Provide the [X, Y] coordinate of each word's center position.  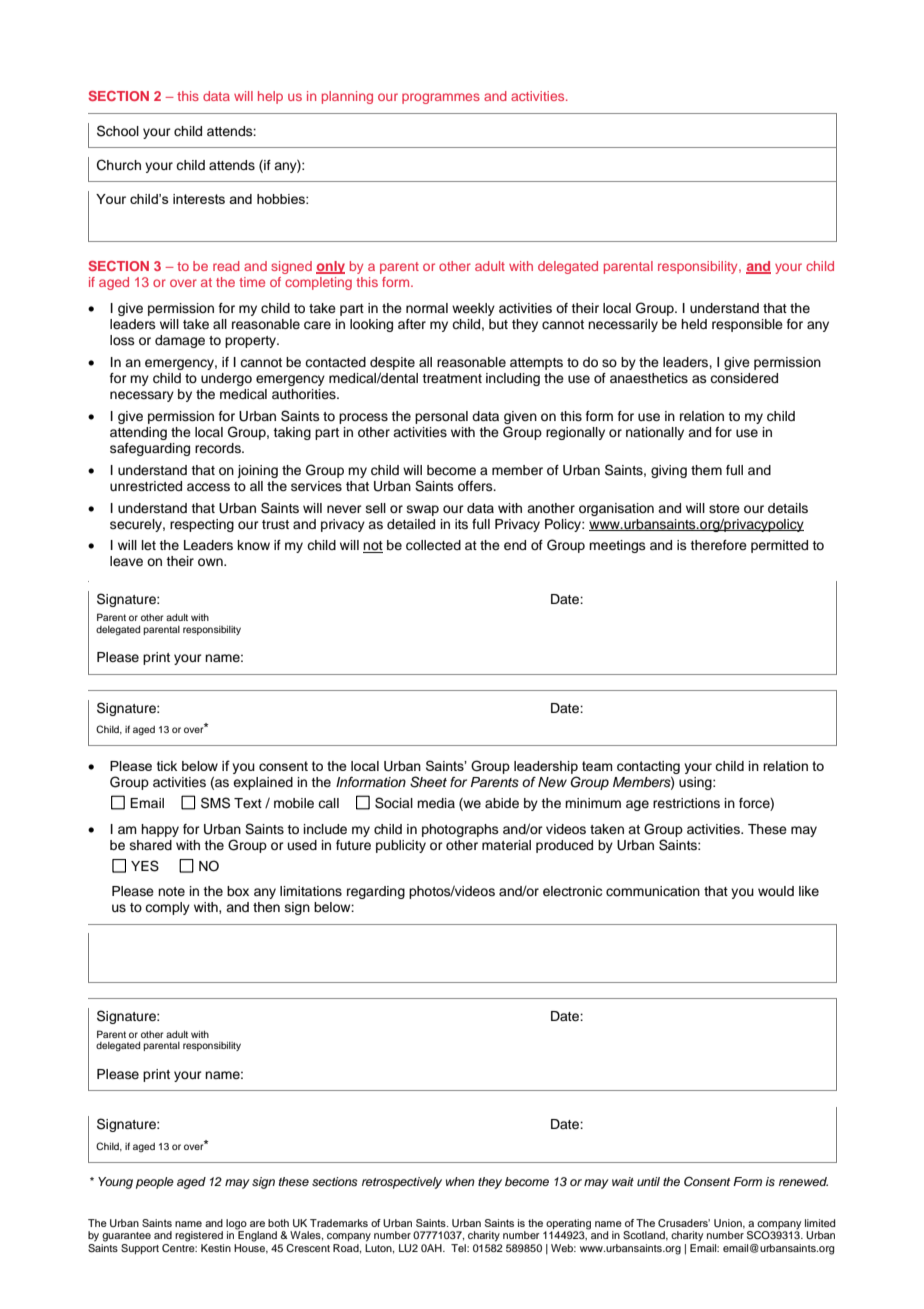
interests [199, 199]
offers [476, 486]
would [776, 891]
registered [199, 1236]
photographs [460, 830]
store [724, 508]
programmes [441, 98]
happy [160, 830]
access [208, 487]
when [460, 1181]
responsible [747, 325]
